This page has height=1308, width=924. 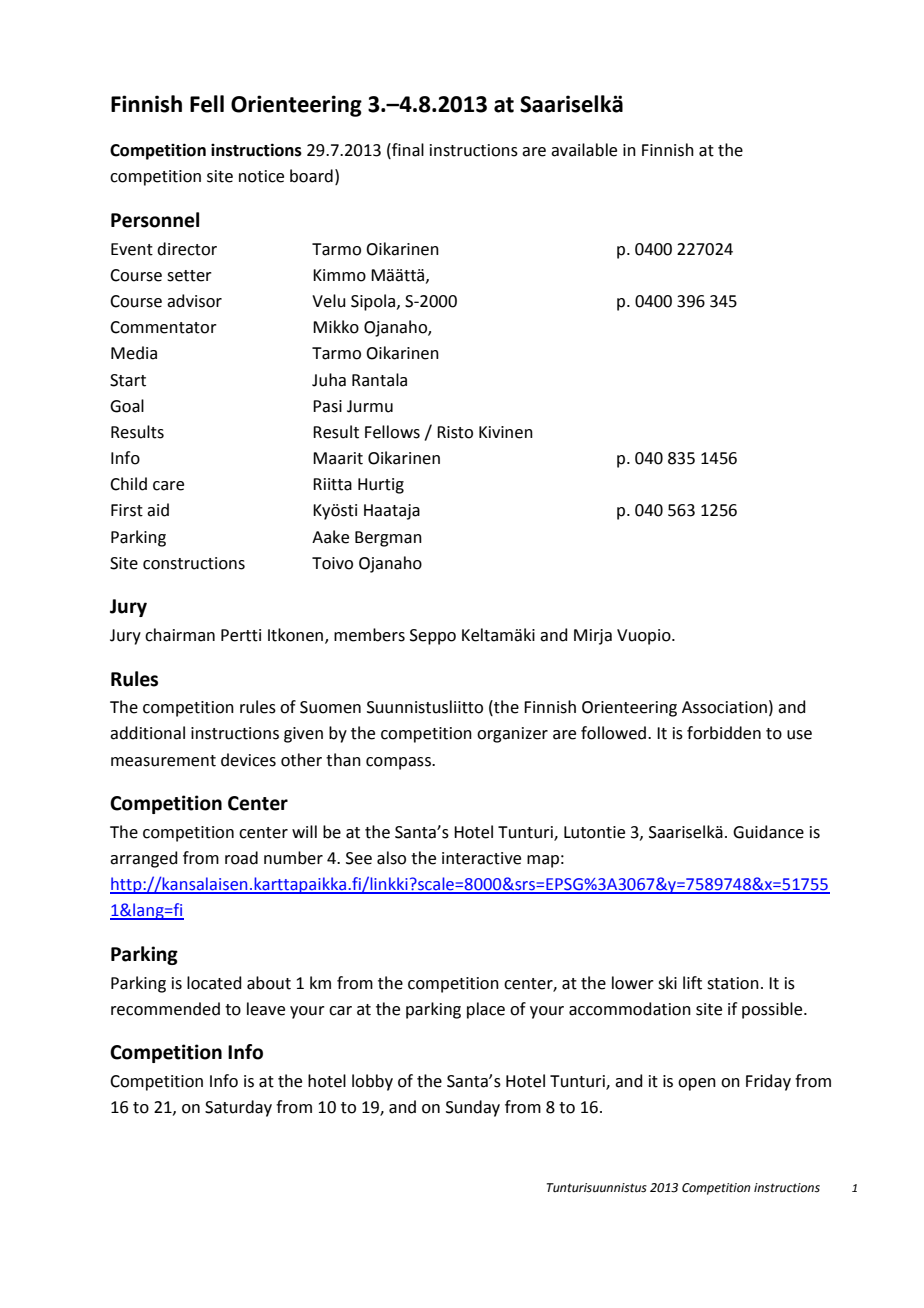 I want to click on Sunday, so click(x=473, y=1108).
